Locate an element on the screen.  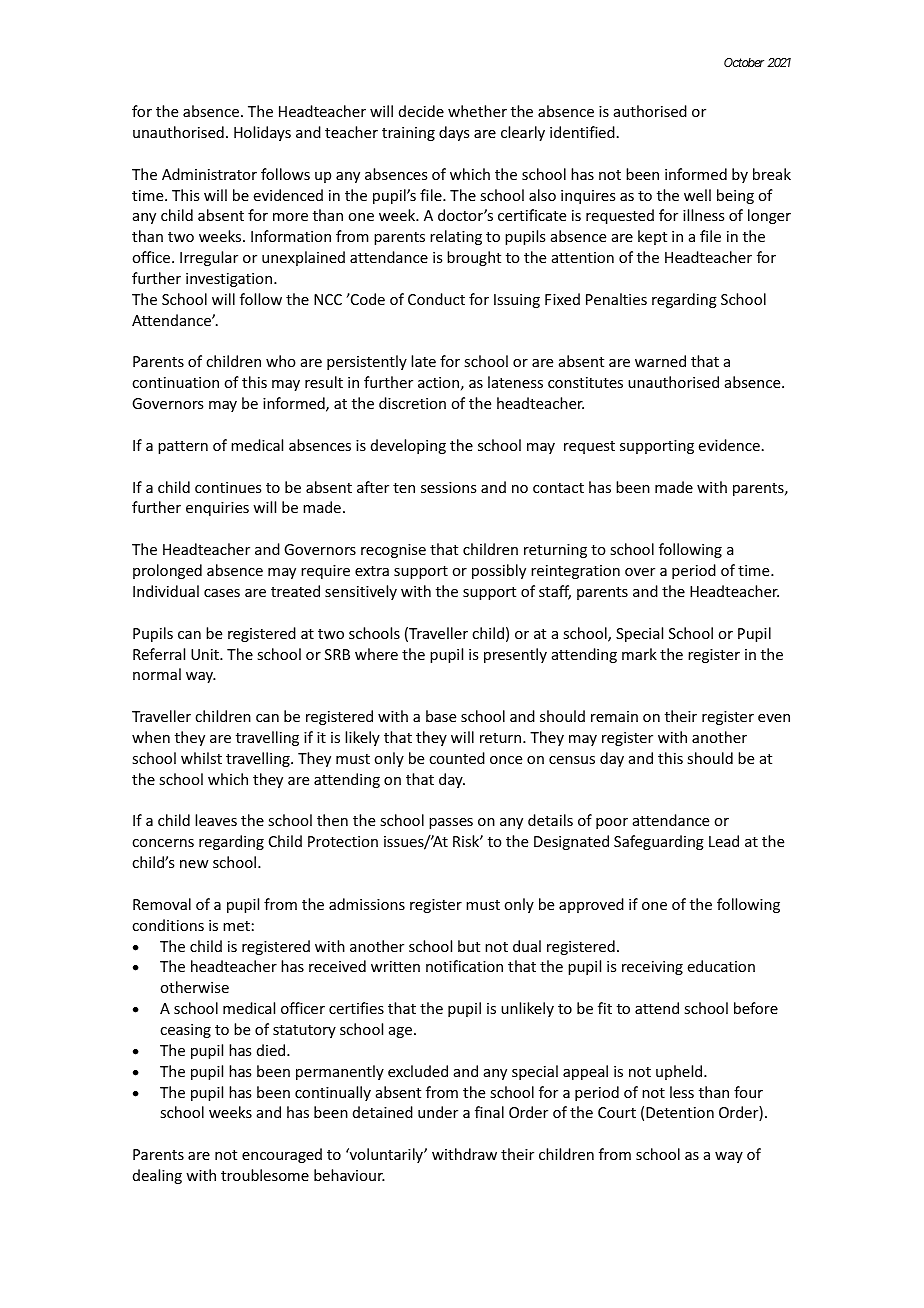
leaves is located at coordinates (216, 820).
